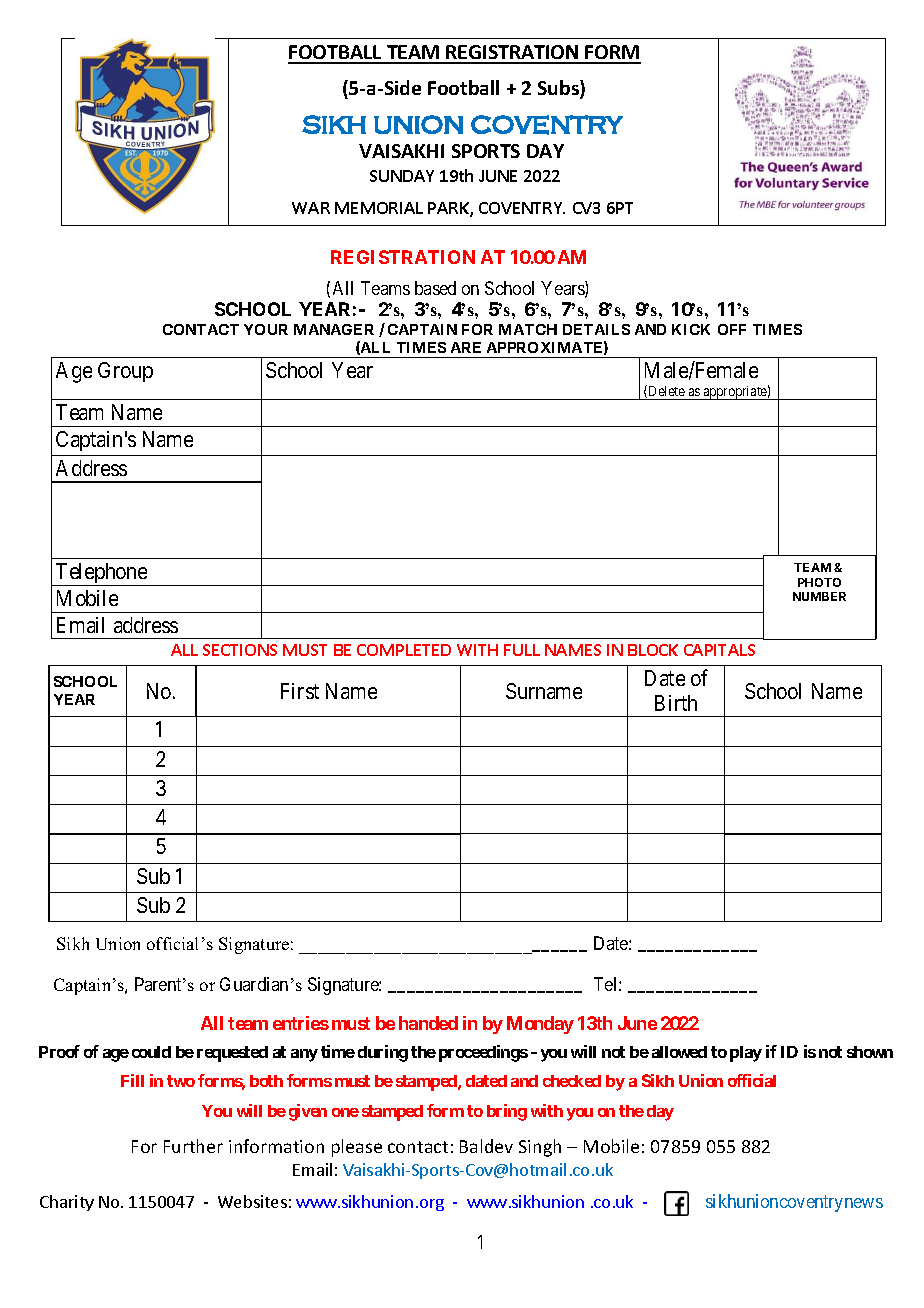 The width and height of the page is (924, 1308). I want to click on Birth, so click(676, 703).
